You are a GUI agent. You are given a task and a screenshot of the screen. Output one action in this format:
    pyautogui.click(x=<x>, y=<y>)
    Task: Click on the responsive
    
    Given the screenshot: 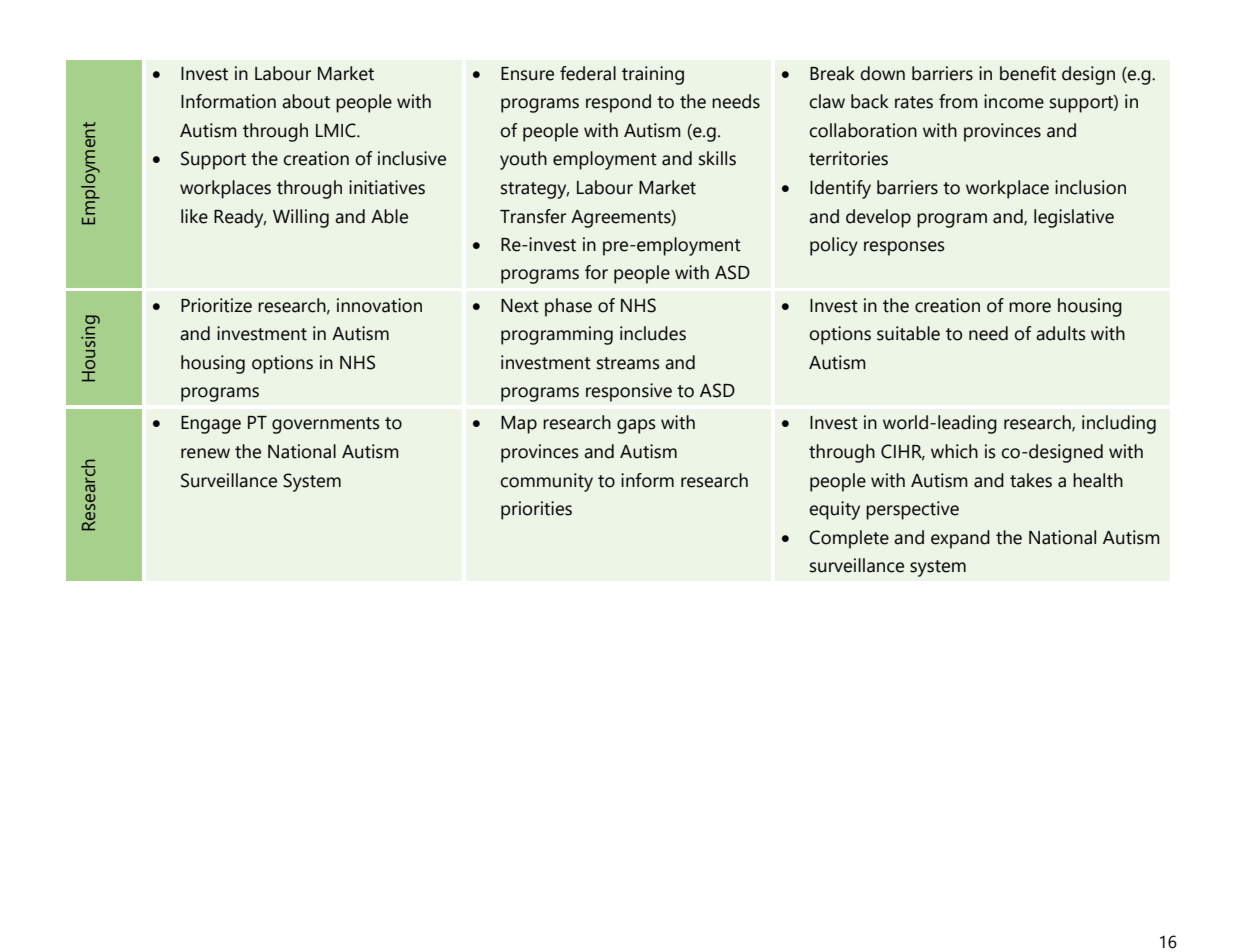 What is the action you would take?
    pyautogui.click(x=629, y=392)
